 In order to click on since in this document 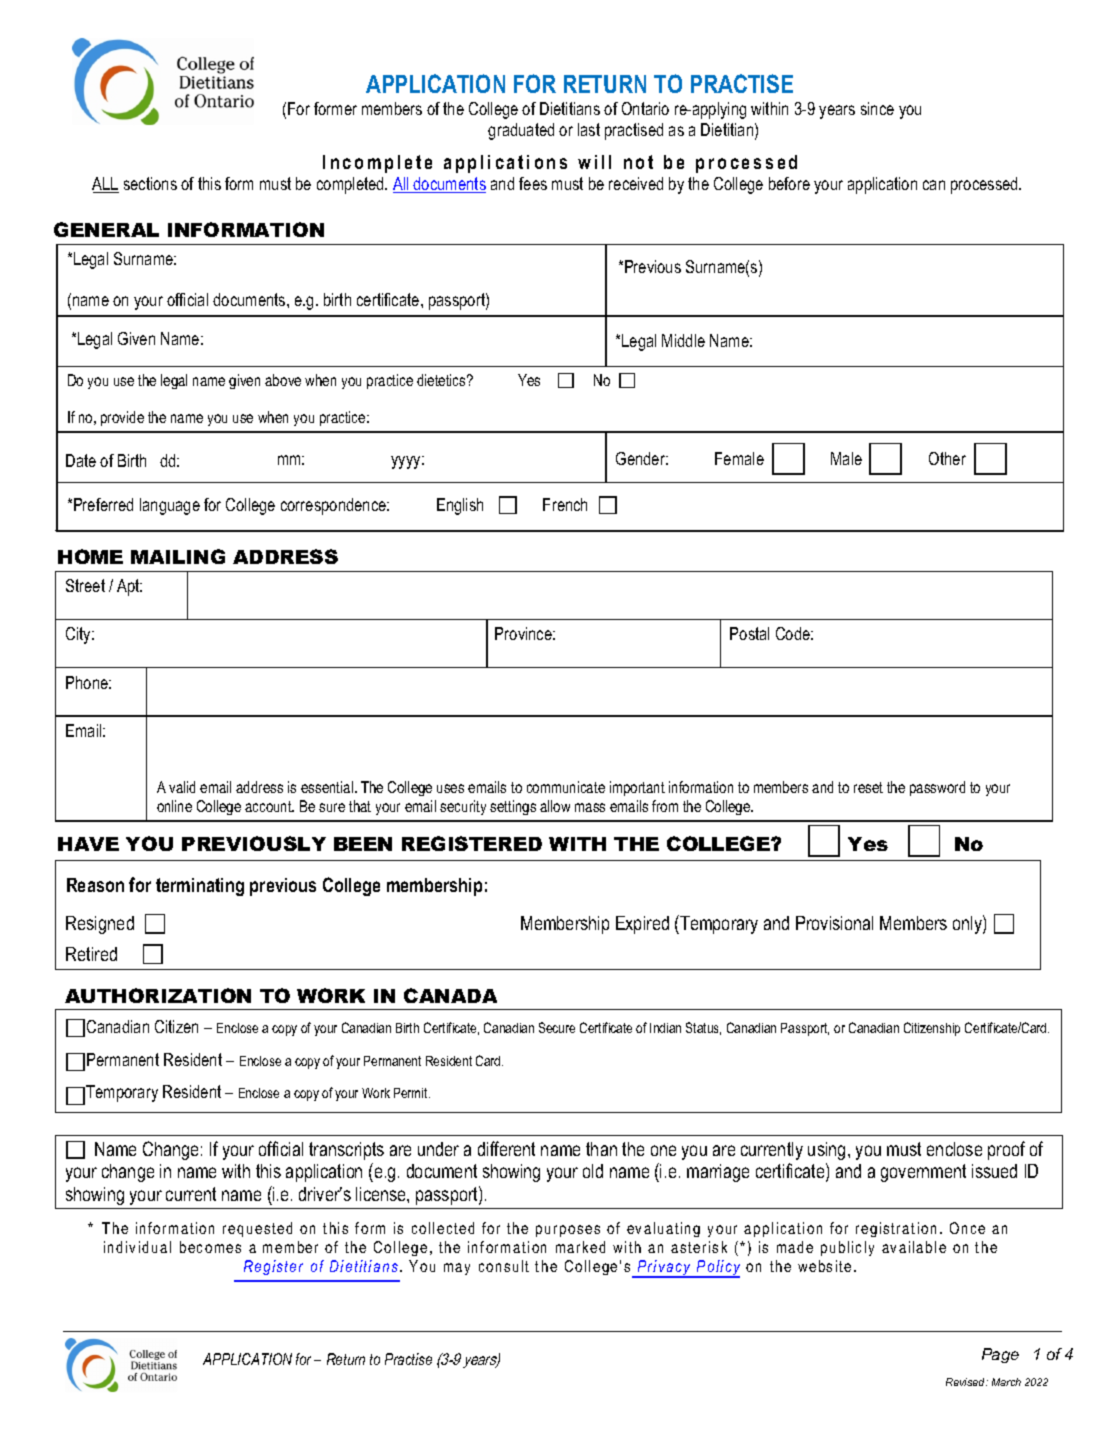, I will do `click(877, 108)`.
